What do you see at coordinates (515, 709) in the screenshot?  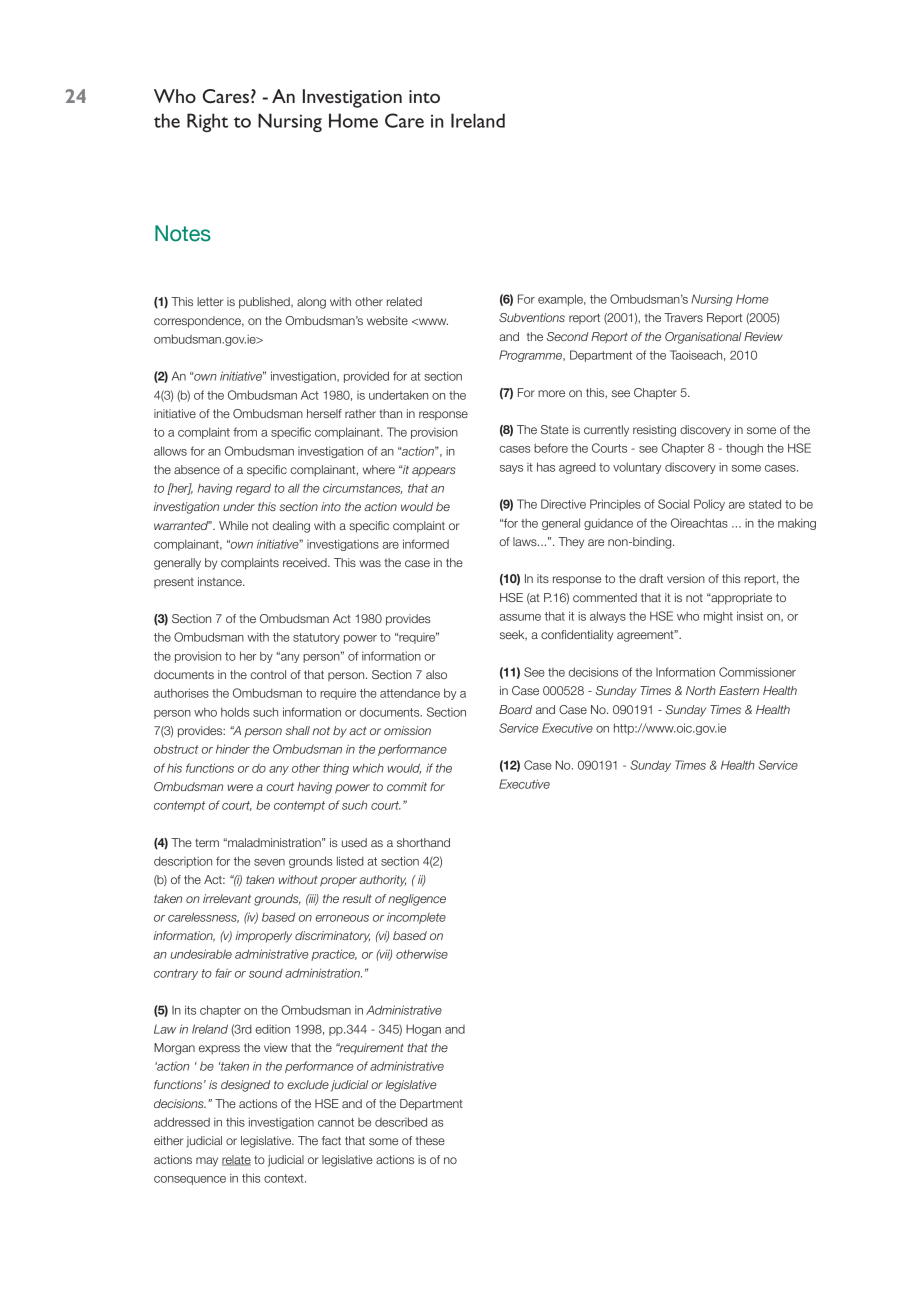 I see `Board` at bounding box center [515, 709].
